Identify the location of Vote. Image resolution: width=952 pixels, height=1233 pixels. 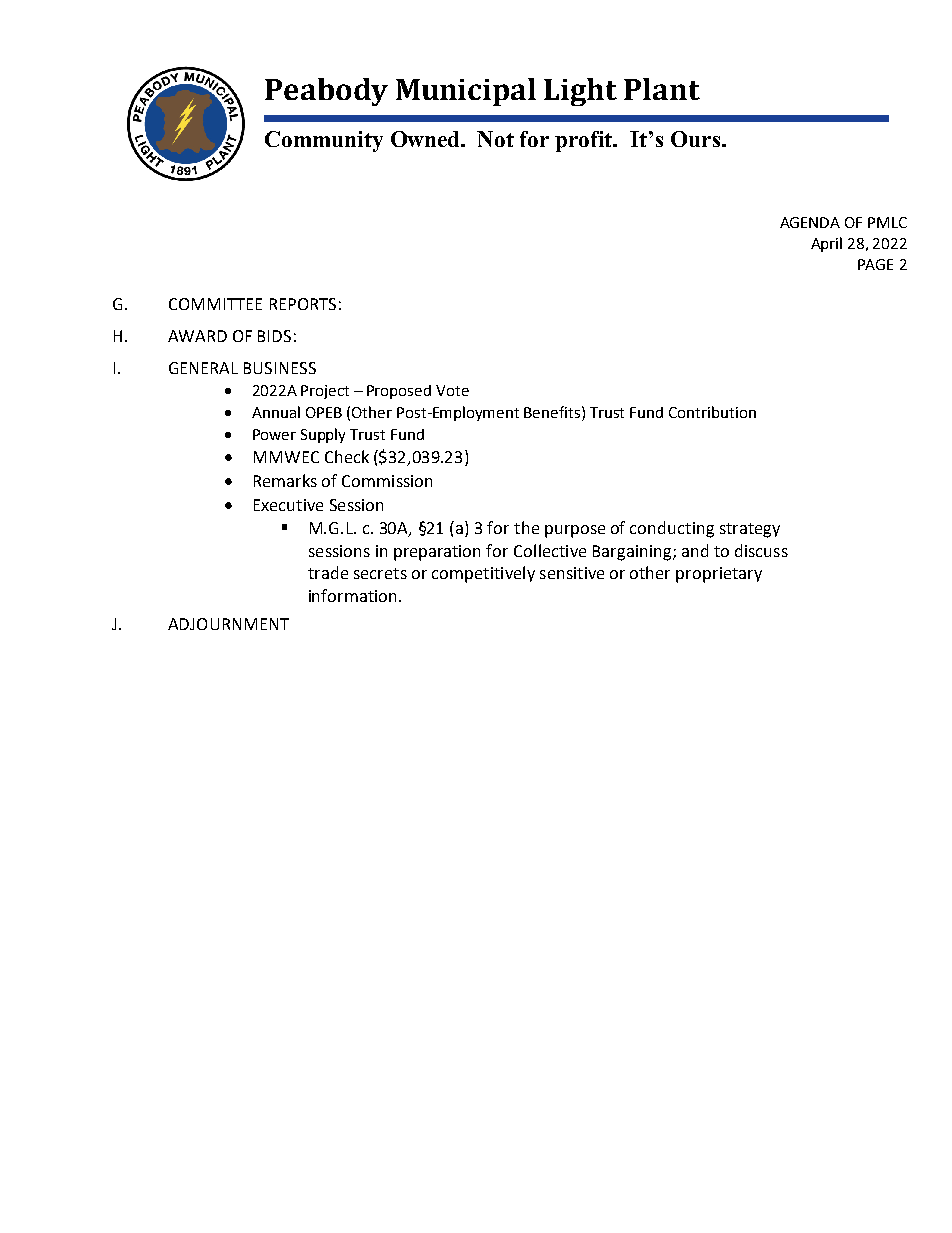
(452, 390).
